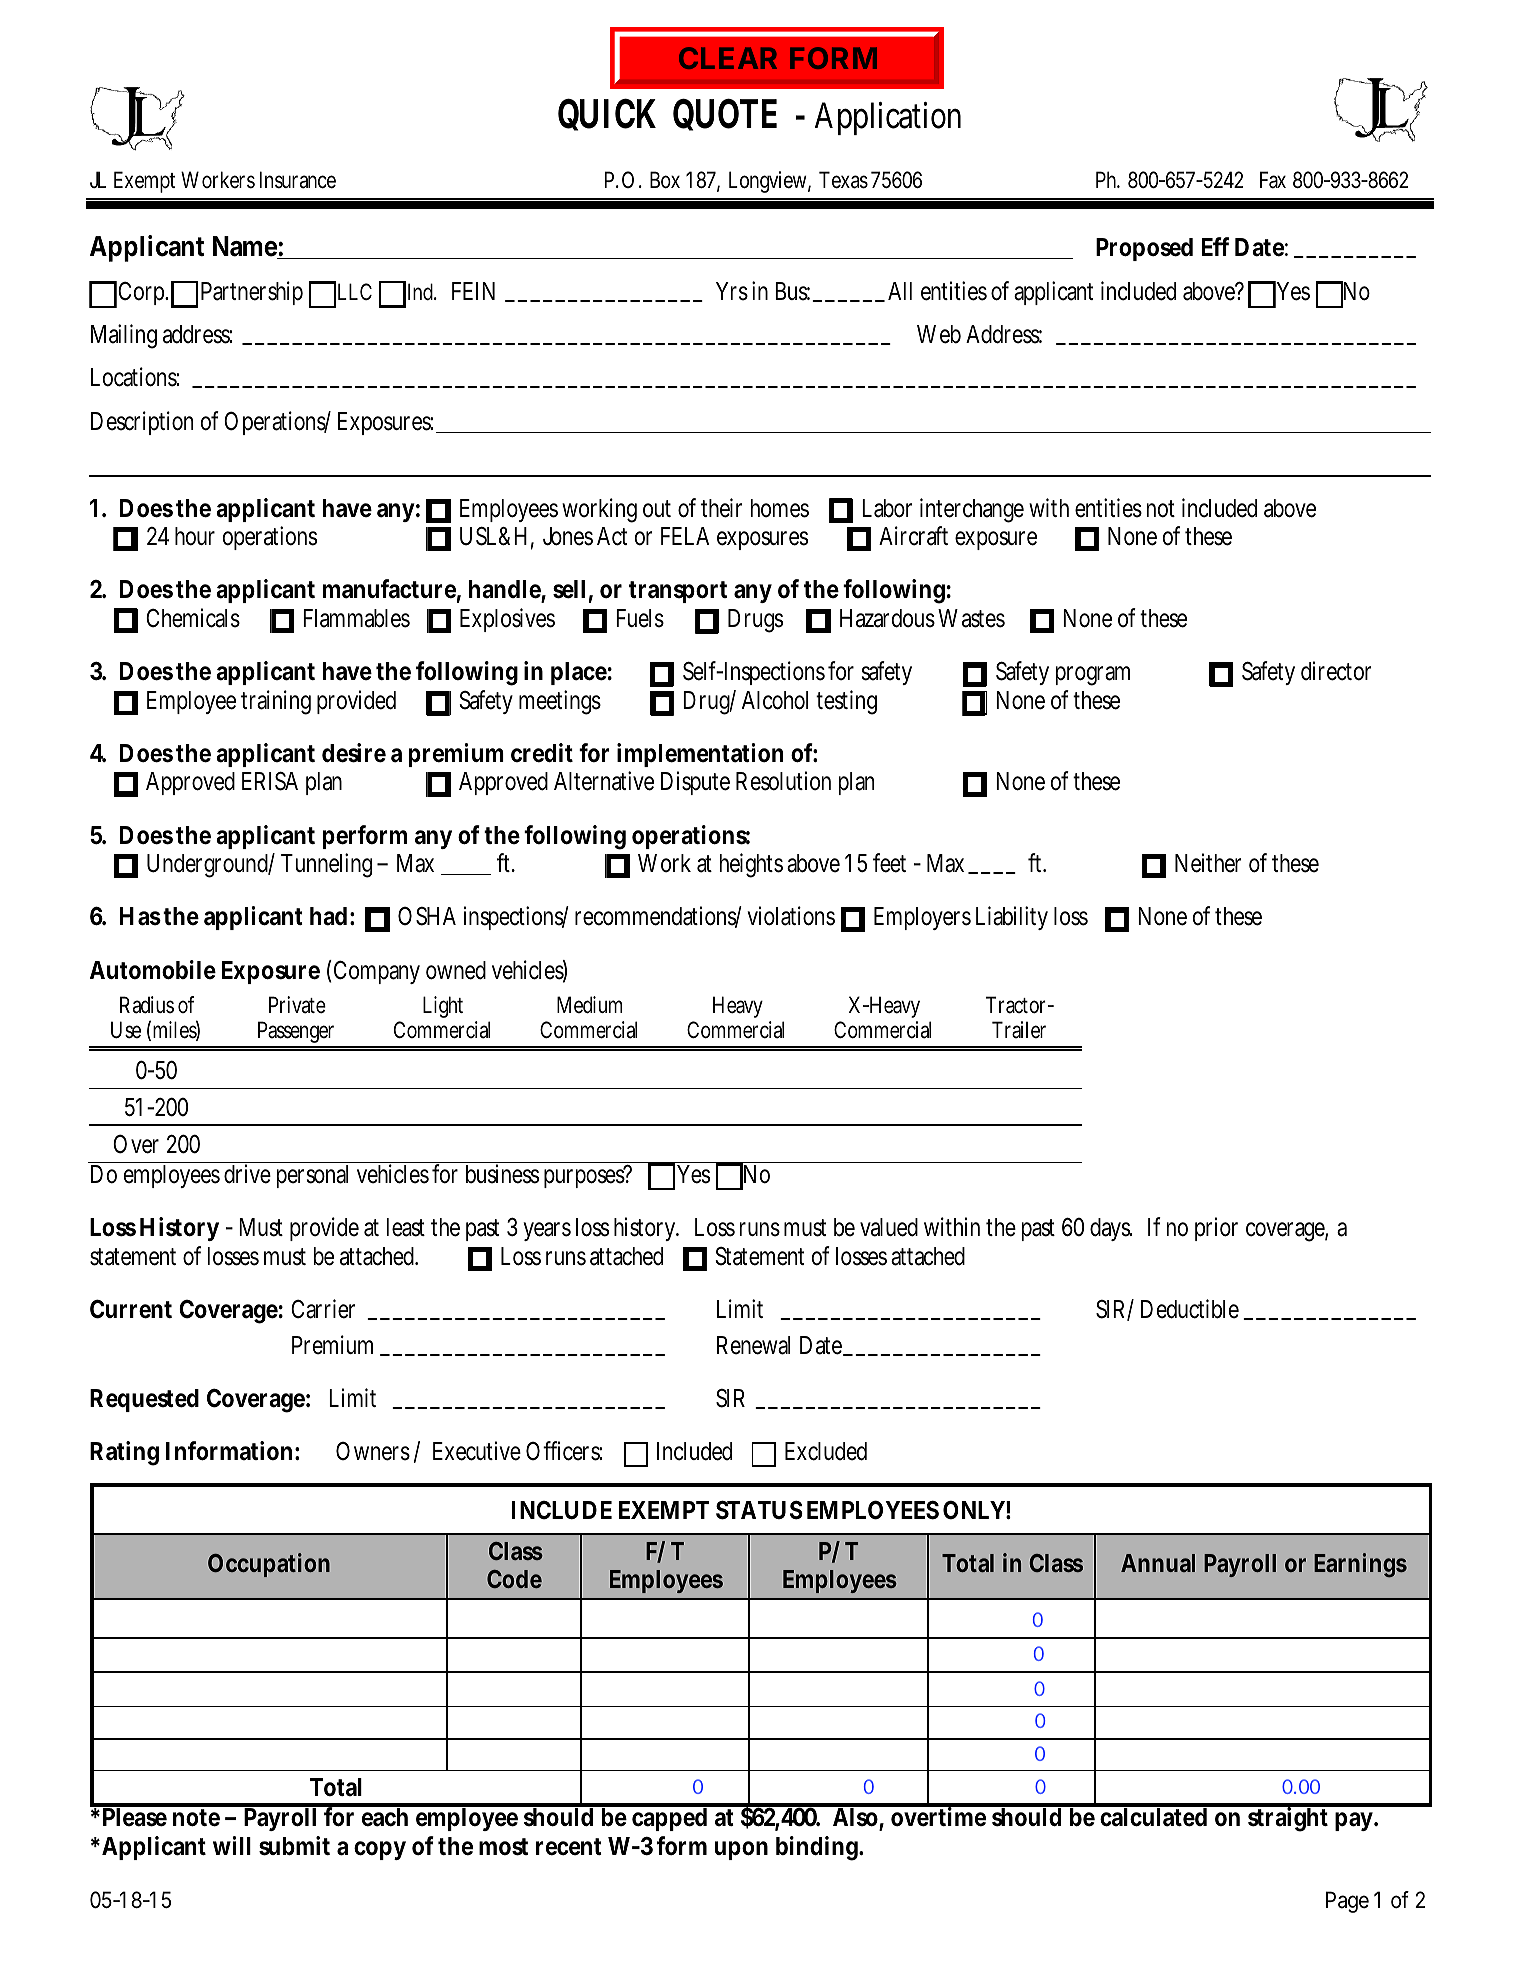 The width and height of the image is (1520, 1967). I want to click on Insurance, so click(298, 180).
